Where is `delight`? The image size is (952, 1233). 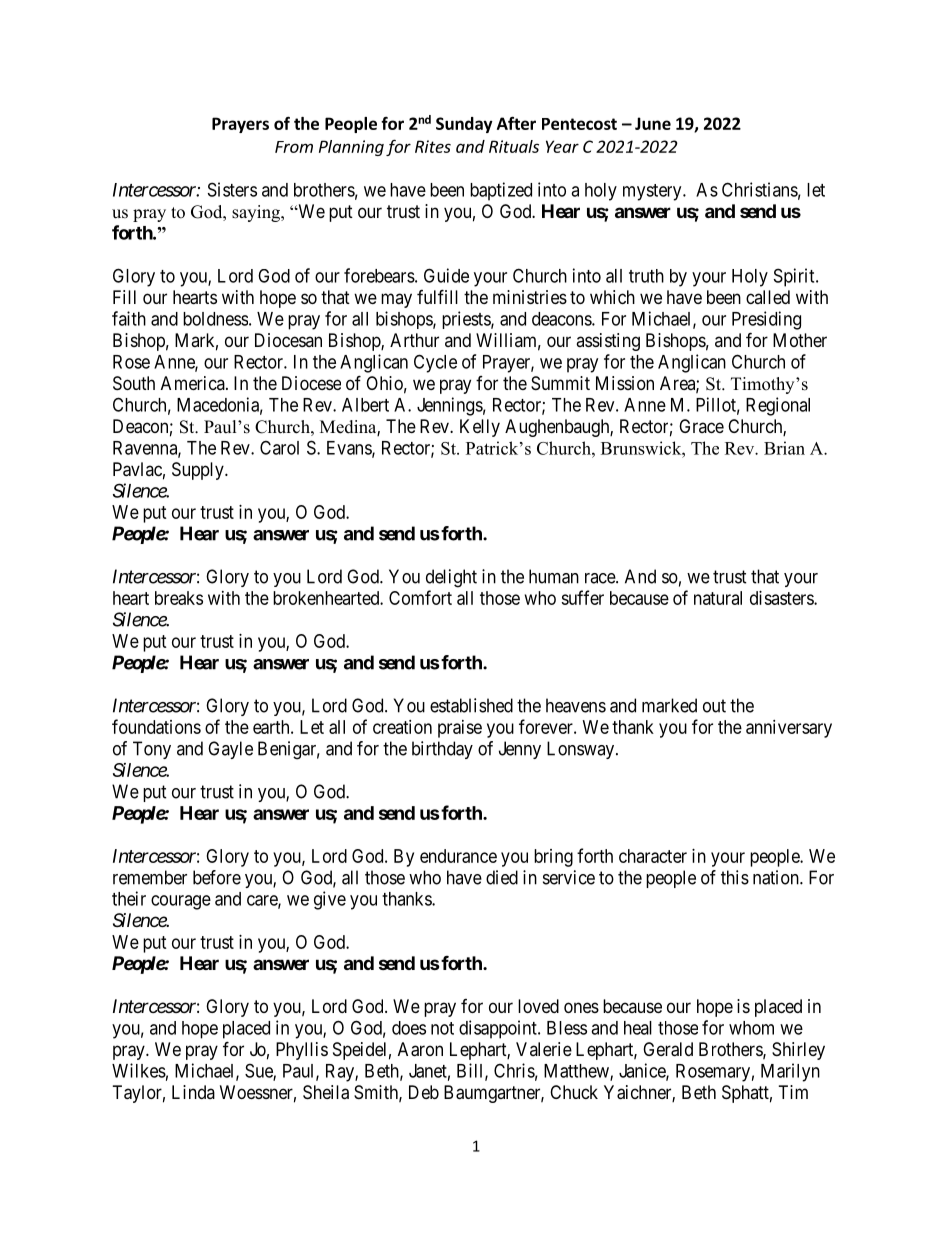 delight is located at coordinates (451, 578).
